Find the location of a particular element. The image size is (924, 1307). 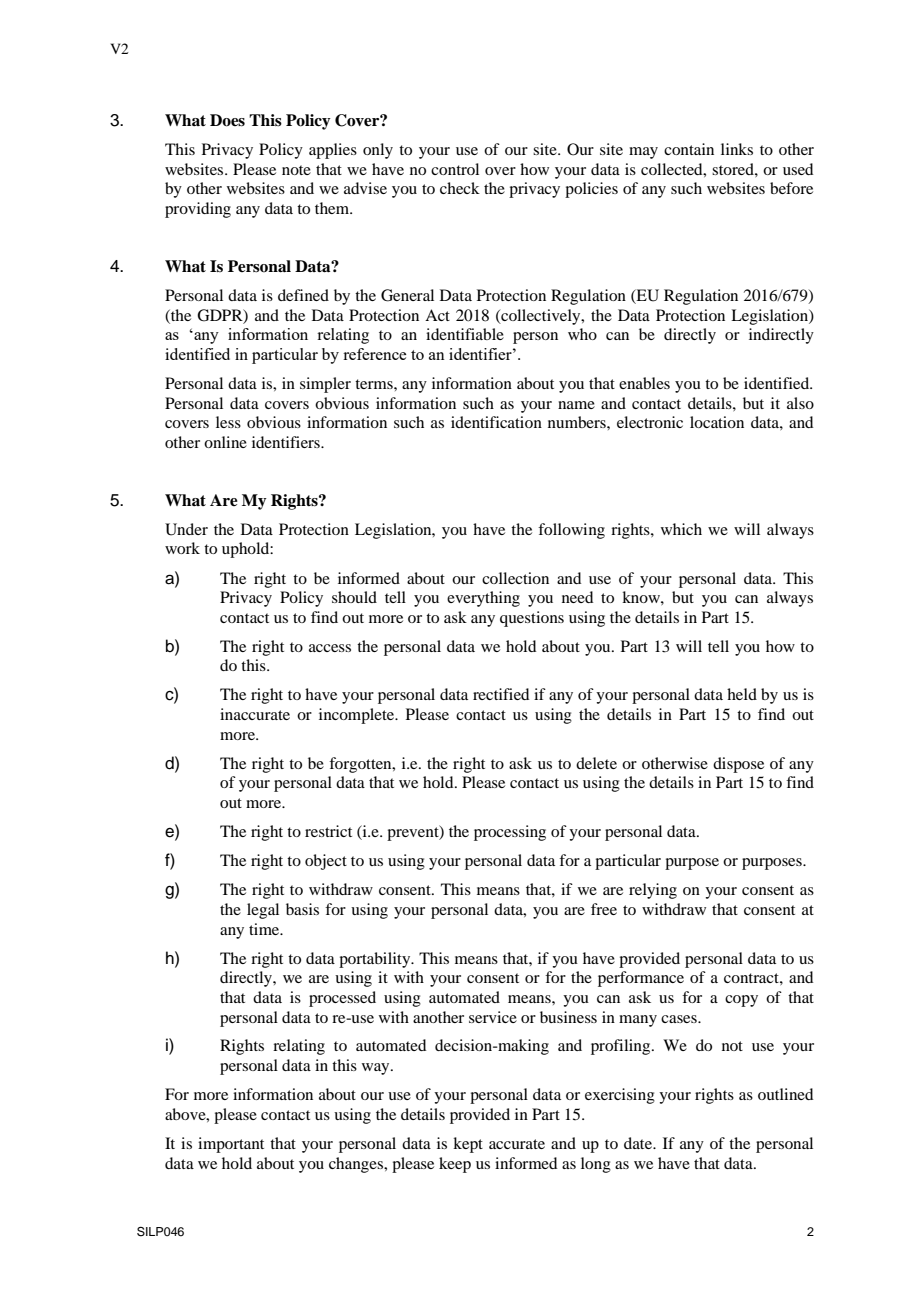

links is located at coordinates (737, 149).
